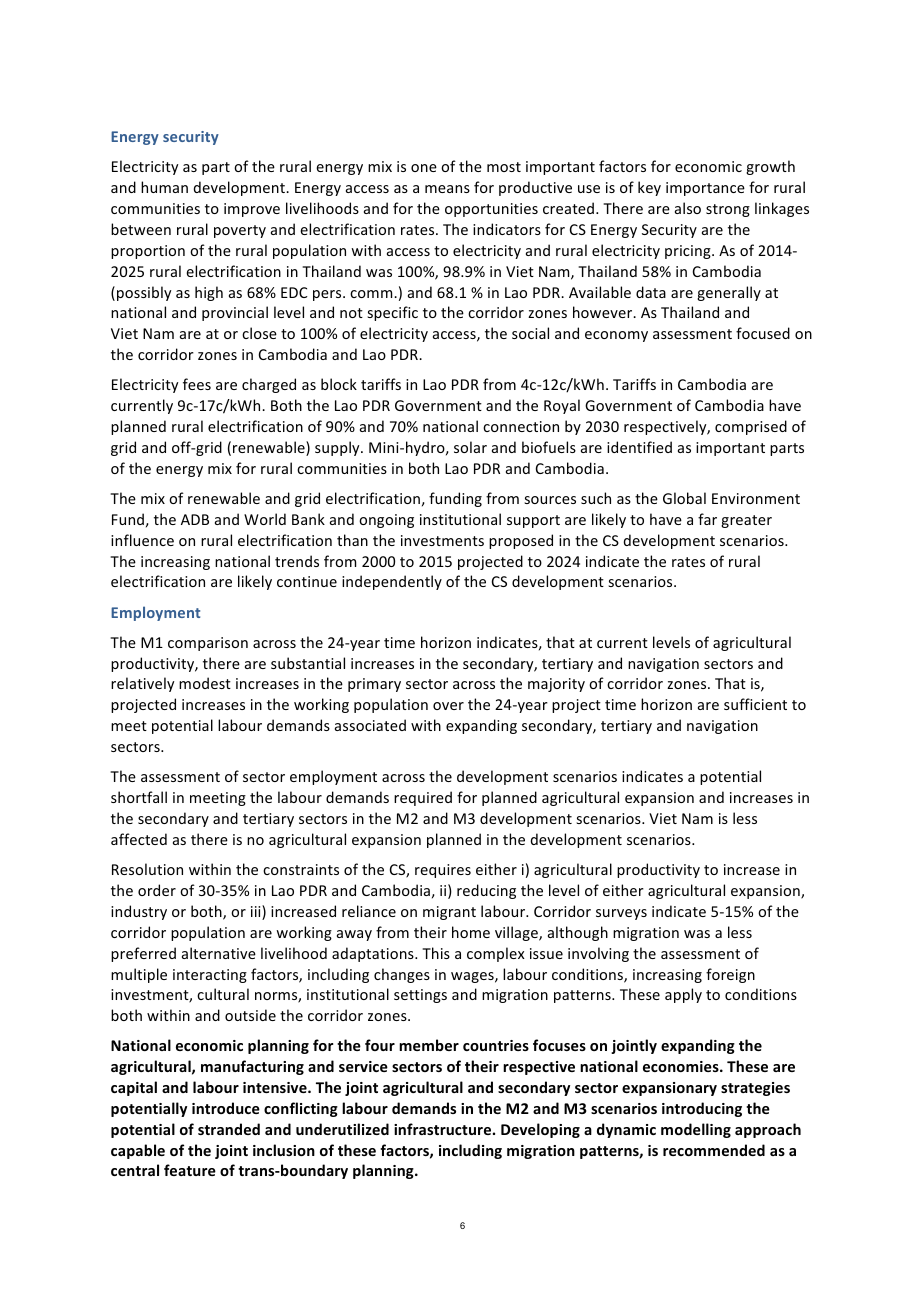  What do you see at coordinates (205, 683) in the screenshot?
I see `modest` at bounding box center [205, 683].
